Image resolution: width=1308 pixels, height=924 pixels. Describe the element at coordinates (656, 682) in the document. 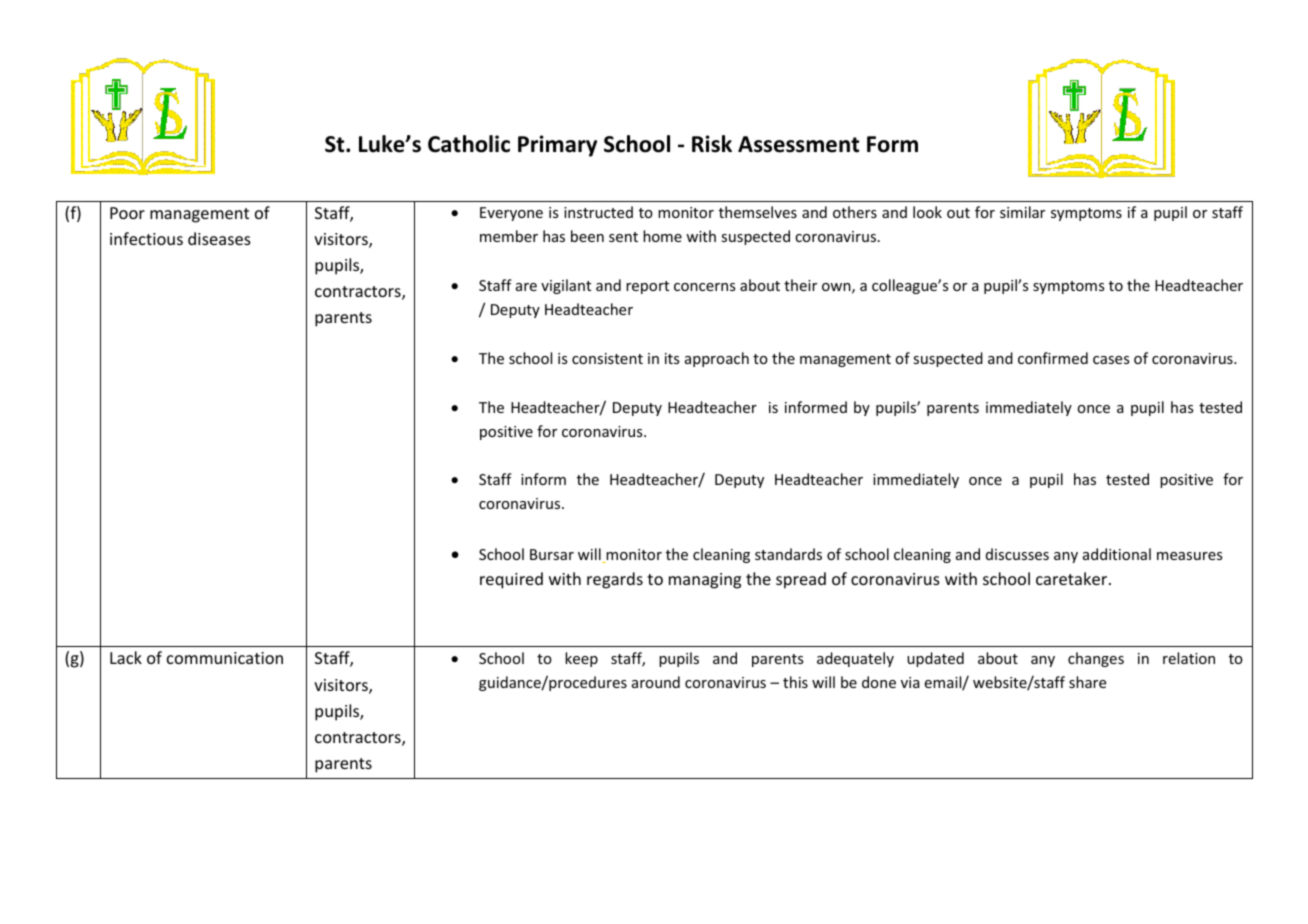

I see `around` at that location.
